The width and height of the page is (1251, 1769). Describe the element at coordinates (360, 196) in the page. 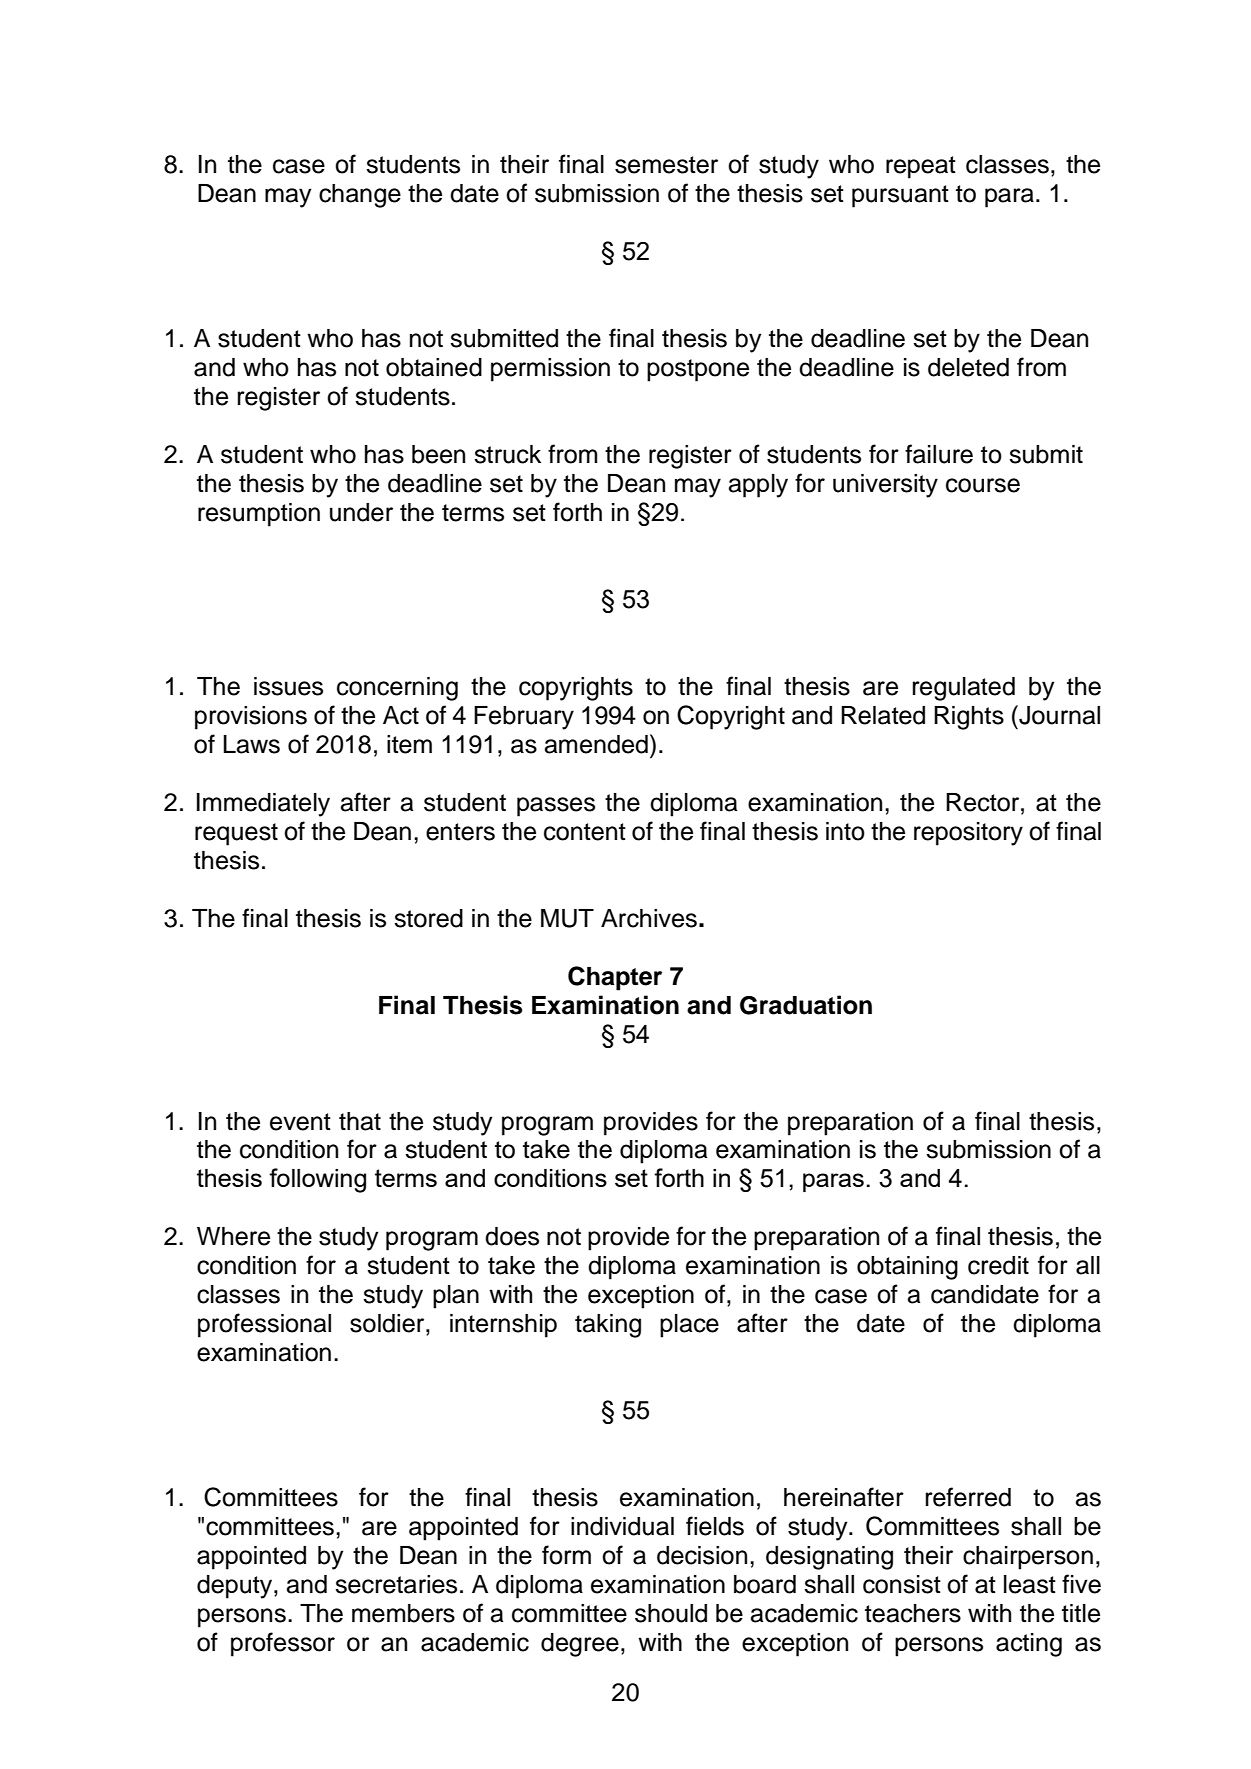

I see `change` at that location.
